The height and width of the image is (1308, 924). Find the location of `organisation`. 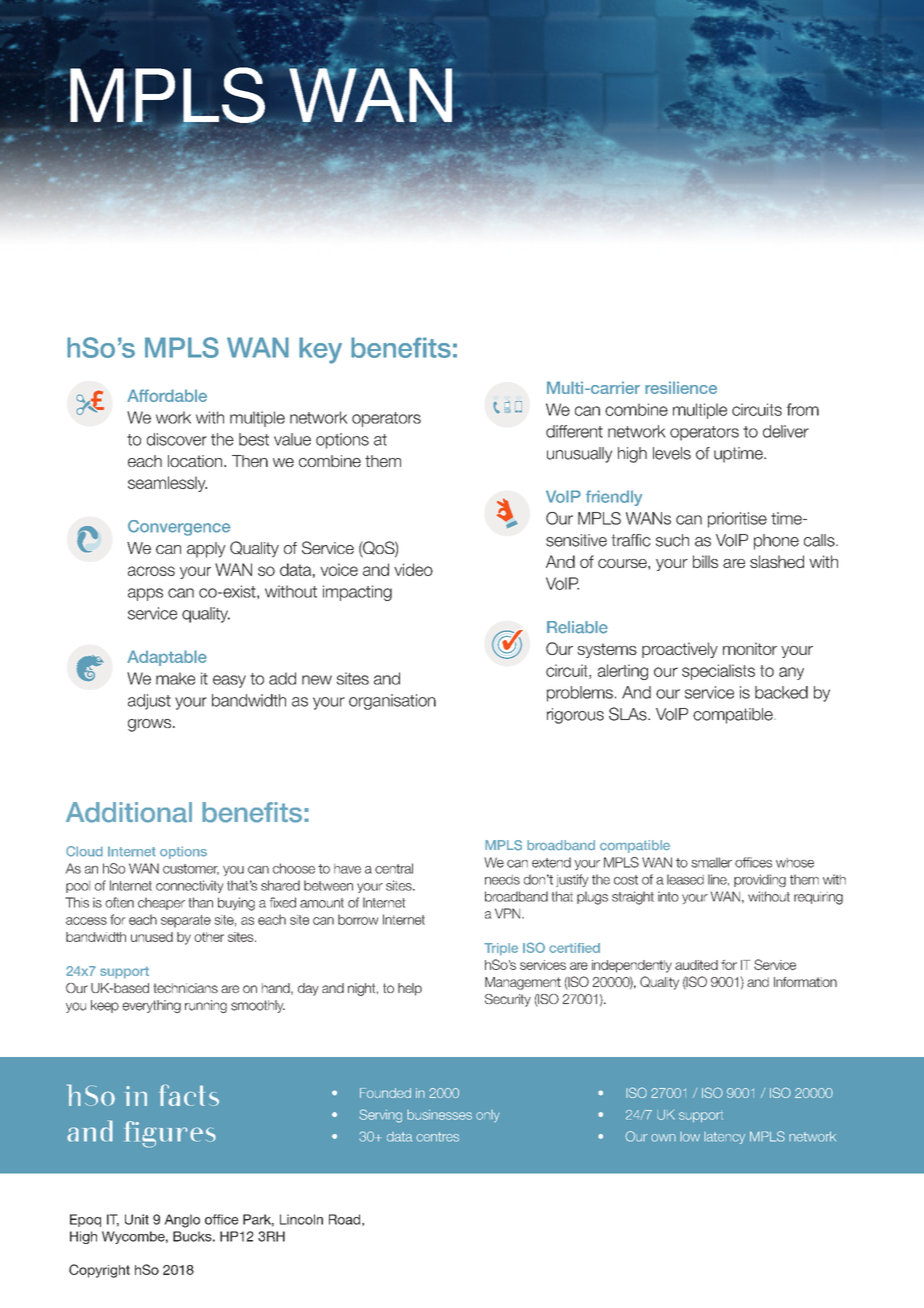

organisation is located at coordinates (392, 702).
